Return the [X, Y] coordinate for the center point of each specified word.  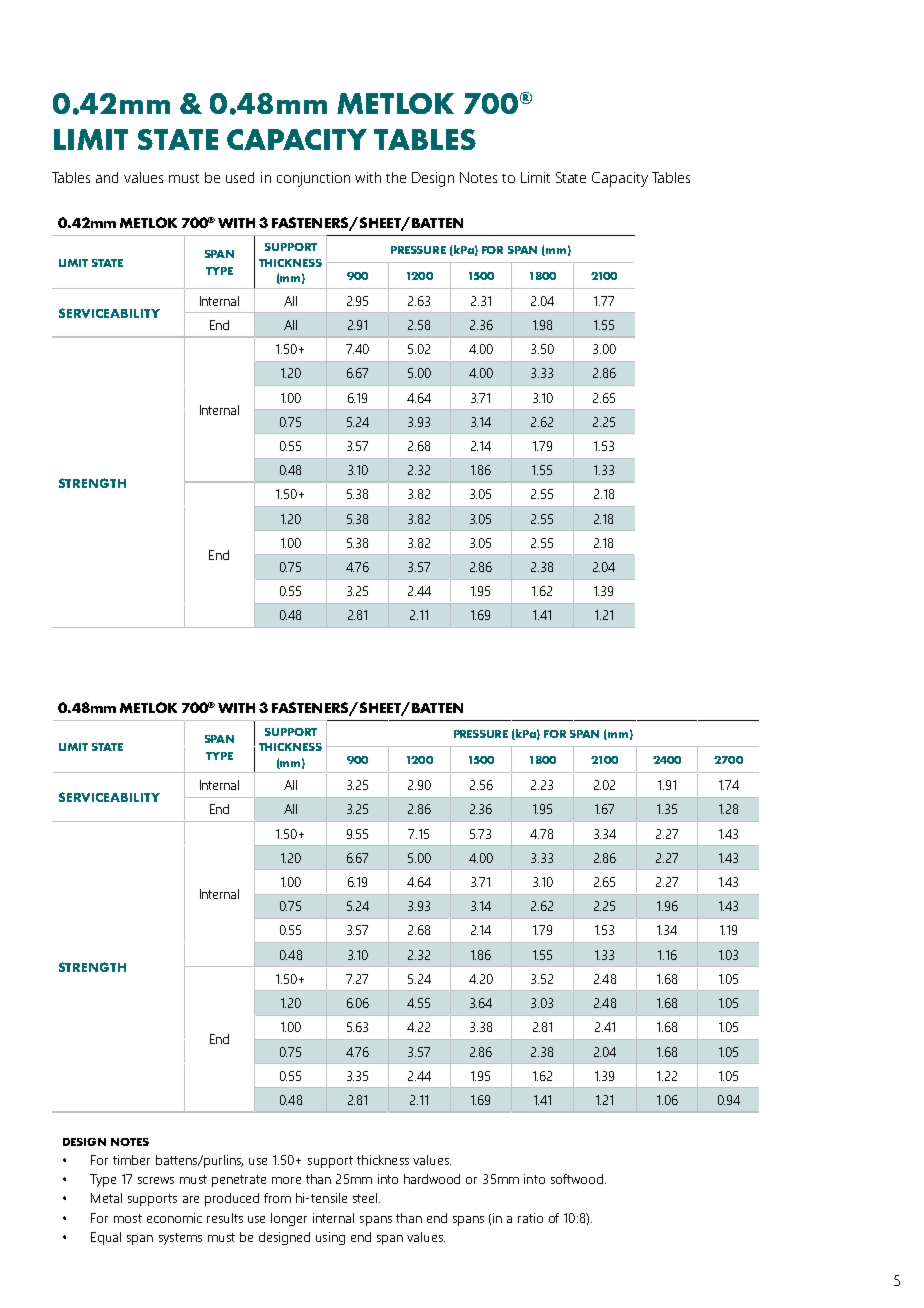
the [396, 177]
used [240, 177]
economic [174, 1218]
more [286, 1180]
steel [366, 1198]
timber [131, 1160]
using [330, 1238]
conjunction [313, 179]
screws [156, 1180]
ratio [530, 1218]
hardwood [432, 1179]
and [107, 177]
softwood [577, 1179]
